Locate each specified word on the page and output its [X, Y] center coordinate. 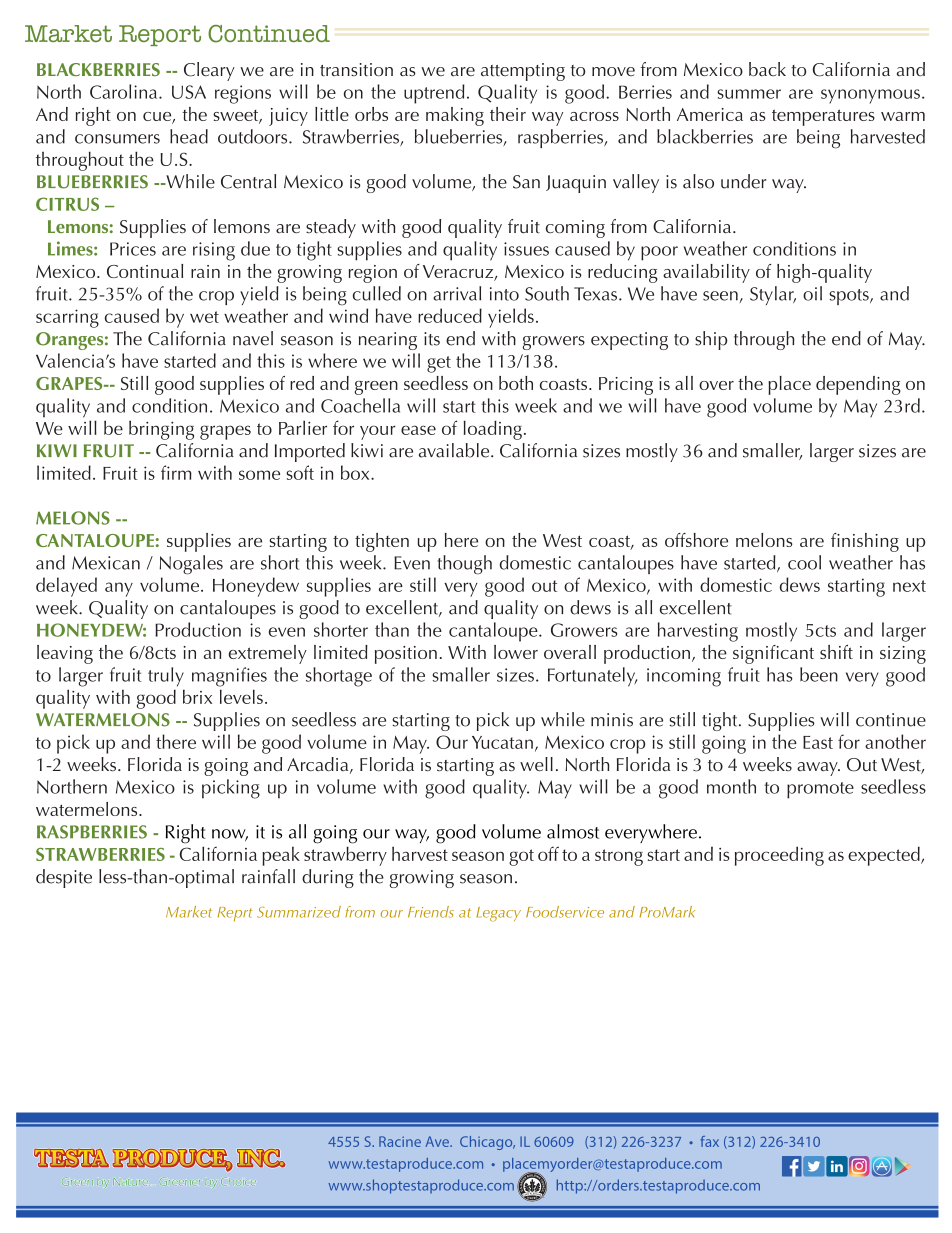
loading [493, 430]
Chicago [487, 1143]
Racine [400, 1141]
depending [858, 385]
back [767, 69]
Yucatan [502, 742]
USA [189, 92]
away [818, 769]
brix [197, 696]
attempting [523, 72]
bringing [161, 430]
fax [709, 1141]
